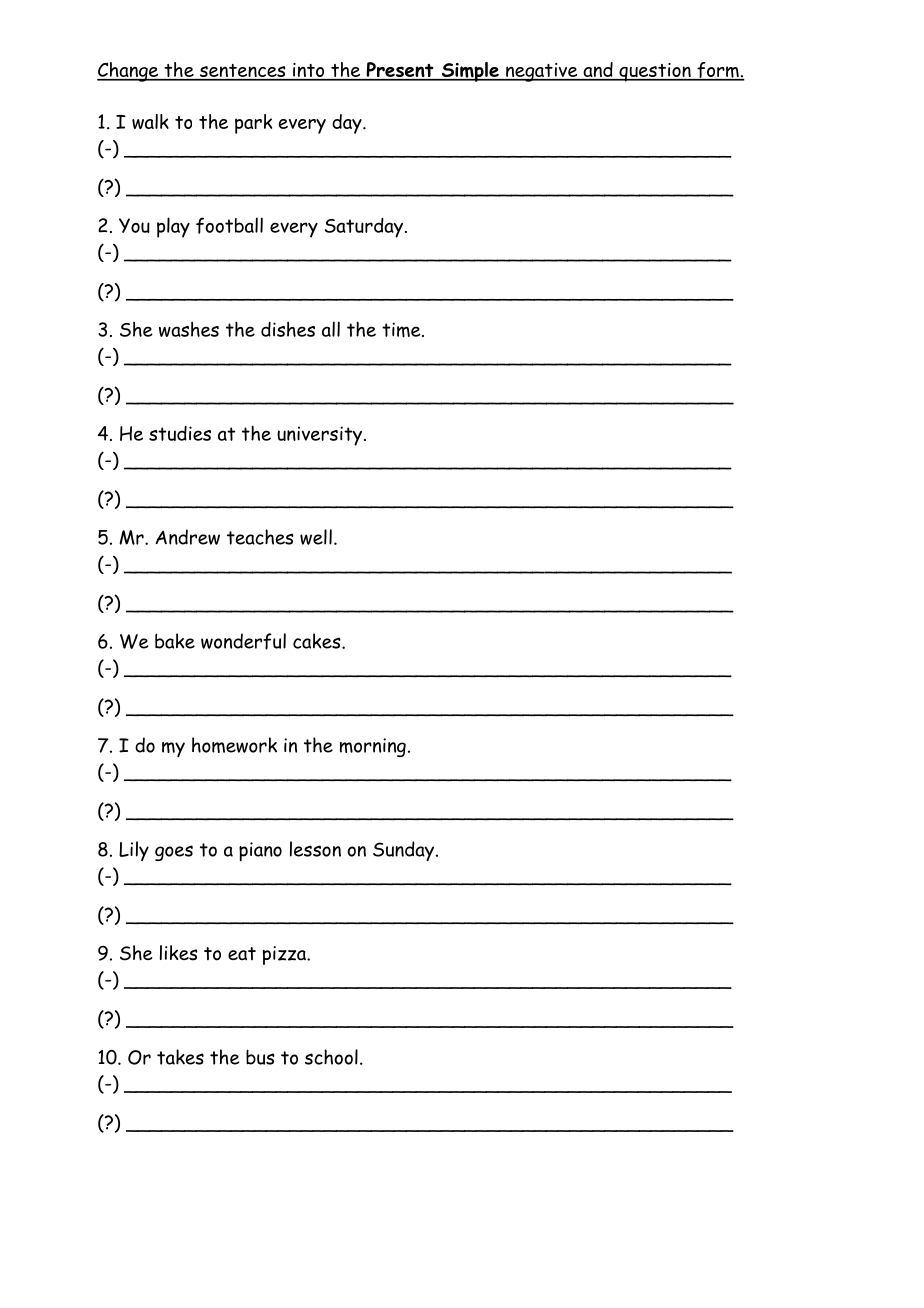  I want to click on Sunday, so click(405, 851).
